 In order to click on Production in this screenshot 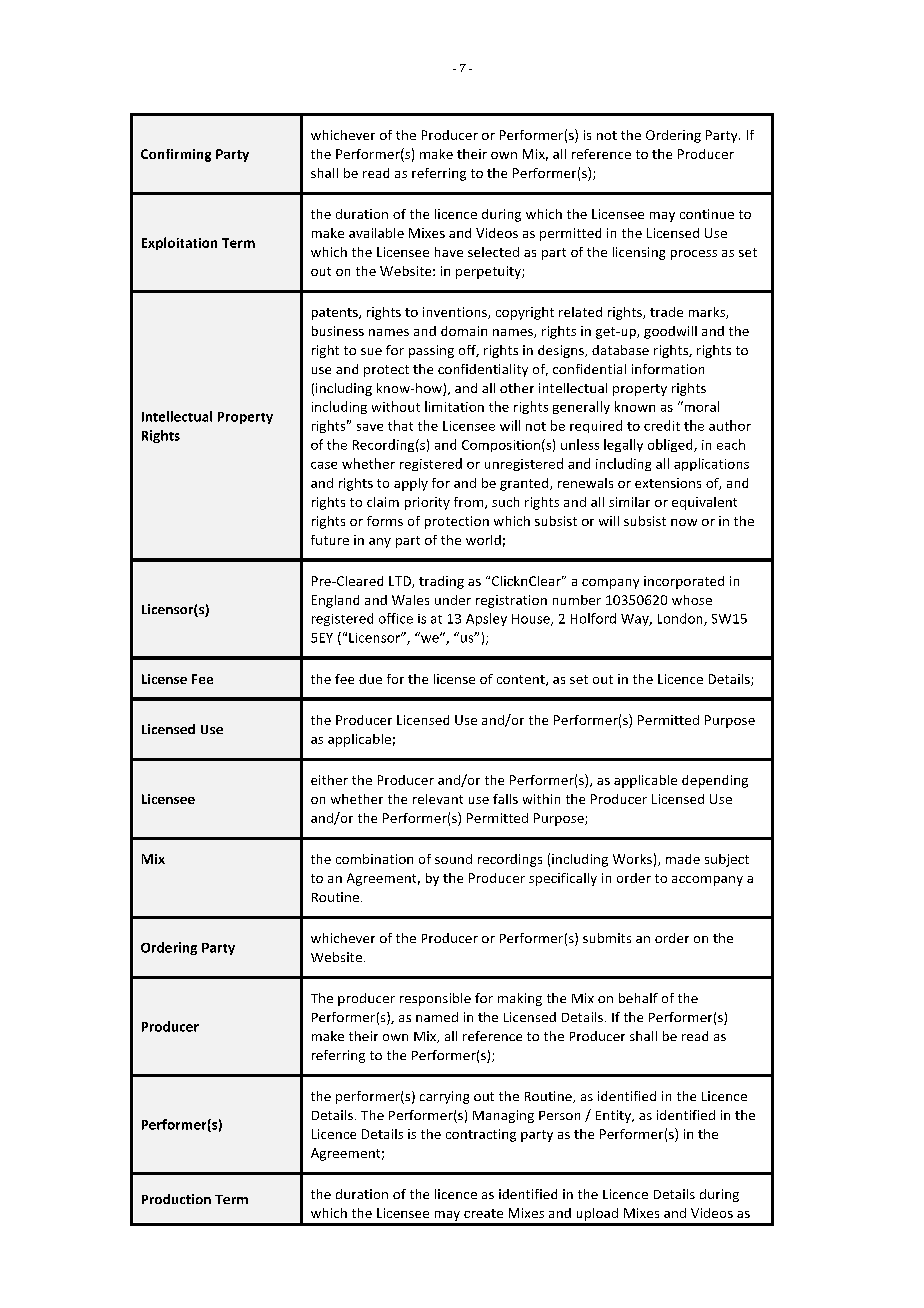, I will do `click(176, 1199)`.
